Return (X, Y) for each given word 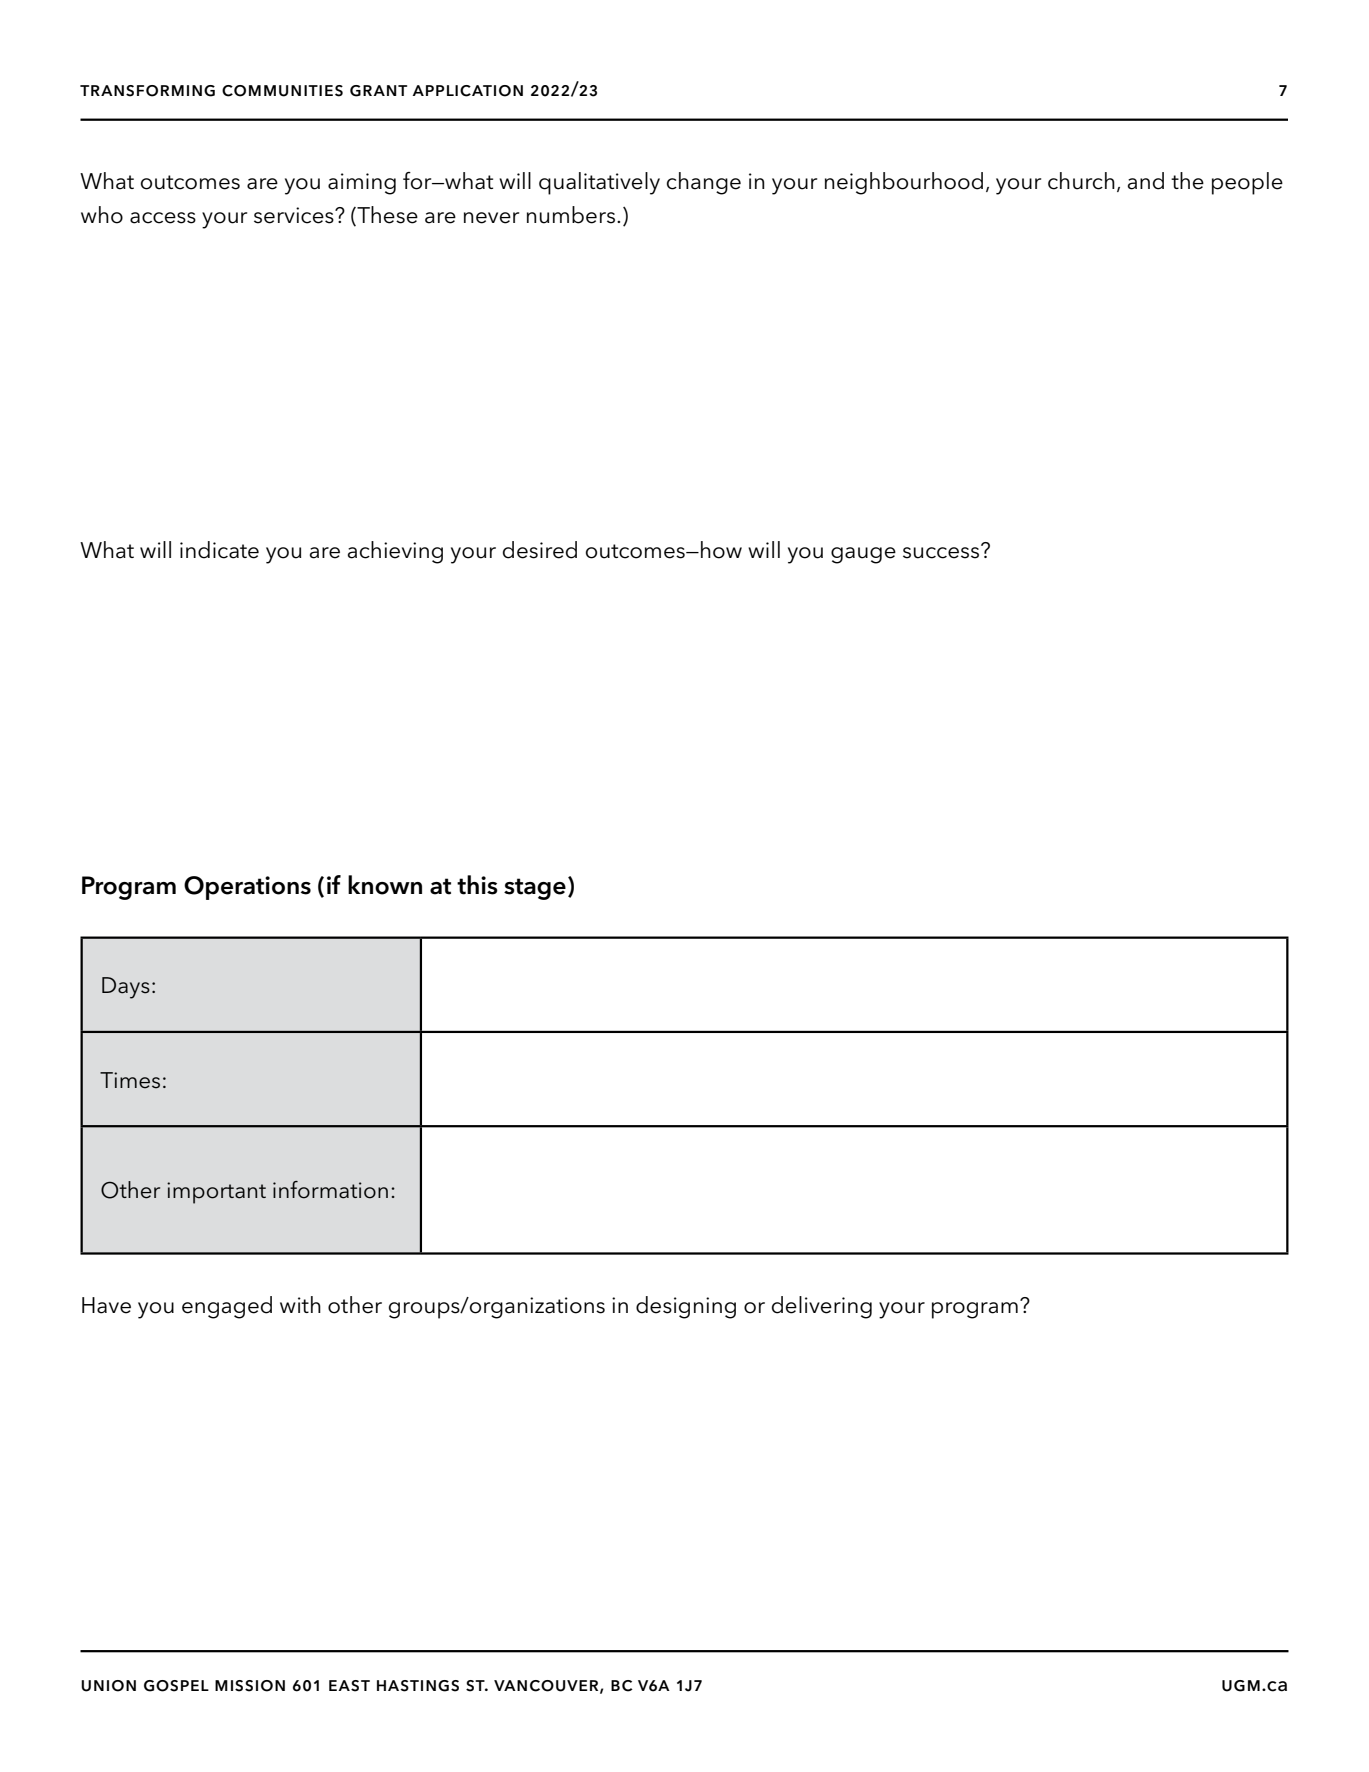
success (942, 552)
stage (535, 889)
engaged (227, 1307)
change (704, 183)
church (1081, 181)
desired (540, 550)
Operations (247, 888)
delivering (822, 1307)
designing (686, 1307)
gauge (863, 555)
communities (282, 91)
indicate (219, 550)
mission (250, 1686)
